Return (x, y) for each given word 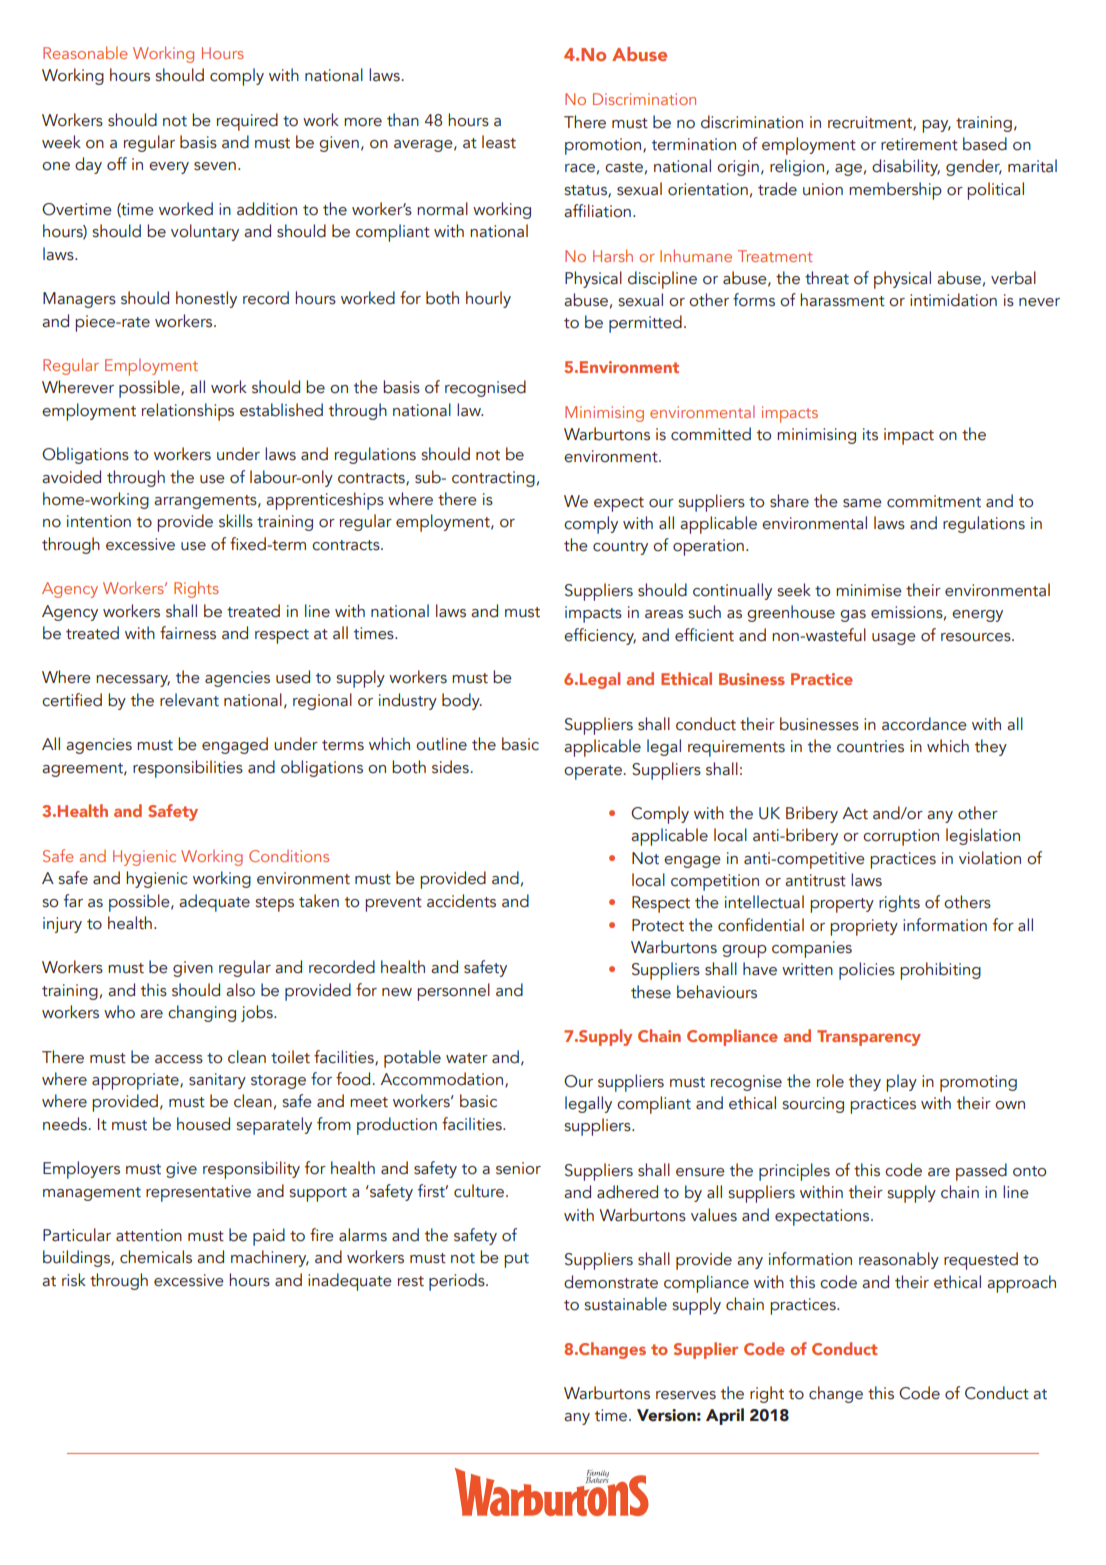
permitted (645, 324)
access (179, 1059)
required (247, 122)
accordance (924, 724)
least (499, 142)
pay (936, 126)
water (467, 1058)
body (462, 701)
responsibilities (188, 769)
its (870, 434)
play (901, 1083)
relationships (188, 412)
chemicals (156, 1257)
